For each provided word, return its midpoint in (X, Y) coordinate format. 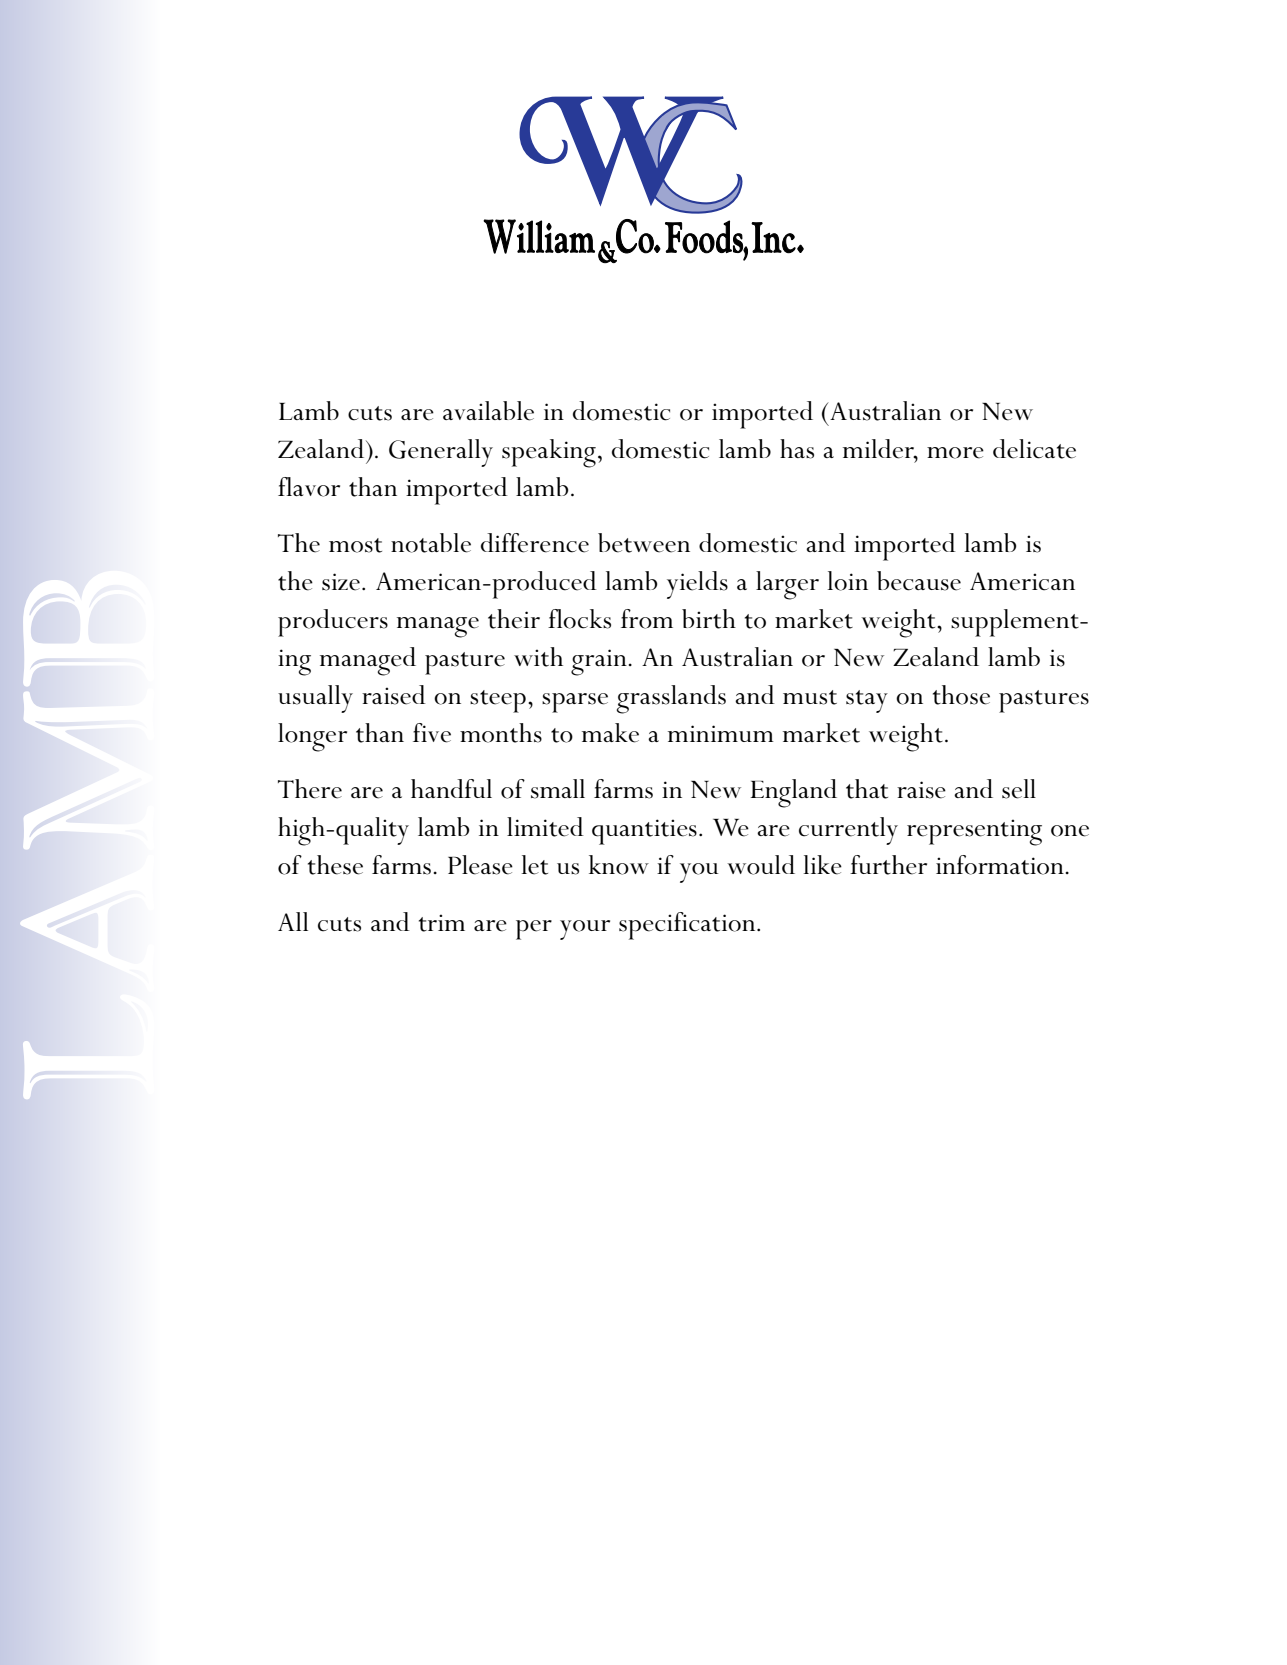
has (797, 449)
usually (315, 699)
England (793, 793)
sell (1019, 789)
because (919, 581)
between (644, 543)
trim (442, 923)
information (1000, 865)
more (955, 453)
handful (451, 788)
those (961, 695)
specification (688, 926)
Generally (441, 453)
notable (431, 543)
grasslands (671, 699)
